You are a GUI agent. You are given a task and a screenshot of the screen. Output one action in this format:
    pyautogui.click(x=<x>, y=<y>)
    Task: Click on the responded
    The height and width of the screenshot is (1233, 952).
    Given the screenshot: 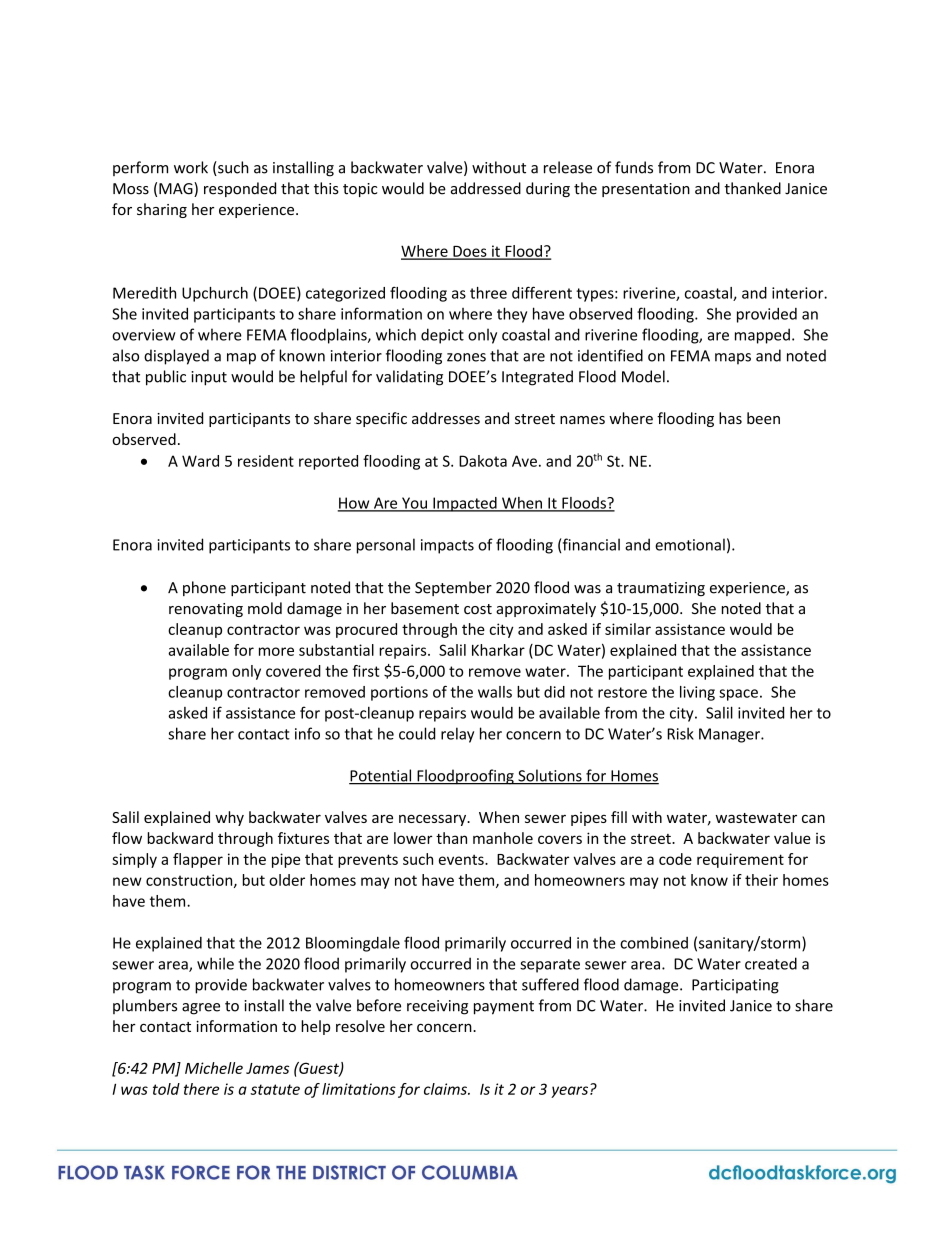 What is the action you would take?
    pyautogui.click(x=240, y=189)
